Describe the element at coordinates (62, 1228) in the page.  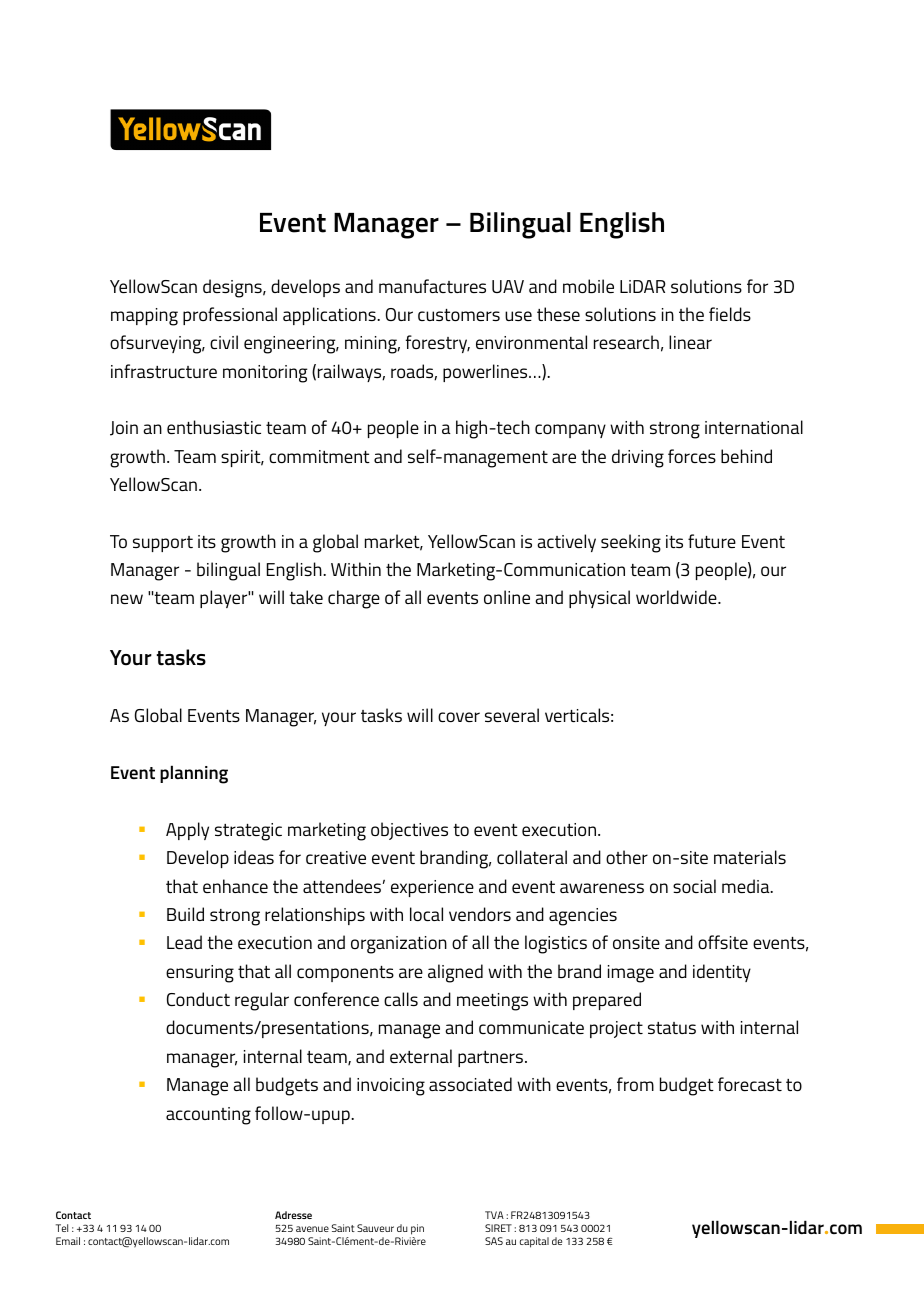
I see `Tel` at that location.
